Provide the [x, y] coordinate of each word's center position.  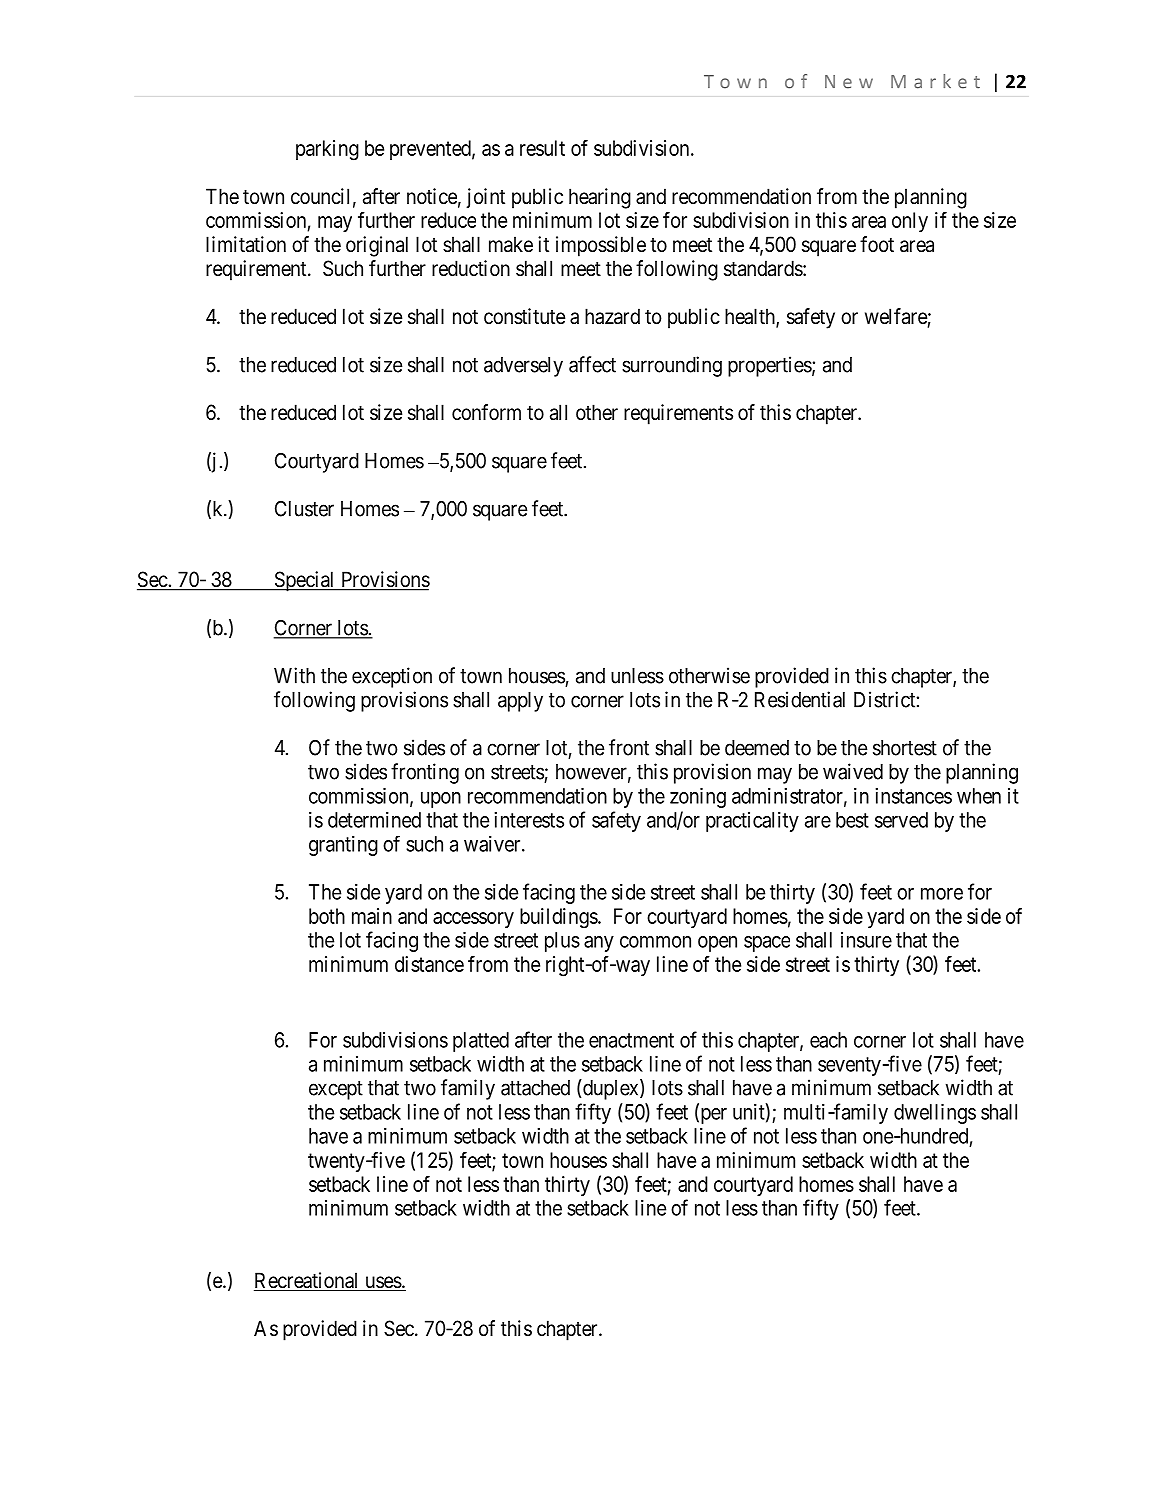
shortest [905, 748]
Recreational [308, 1281]
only [910, 222]
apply [520, 702]
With [294, 675]
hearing [600, 198]
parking [327, 150]
